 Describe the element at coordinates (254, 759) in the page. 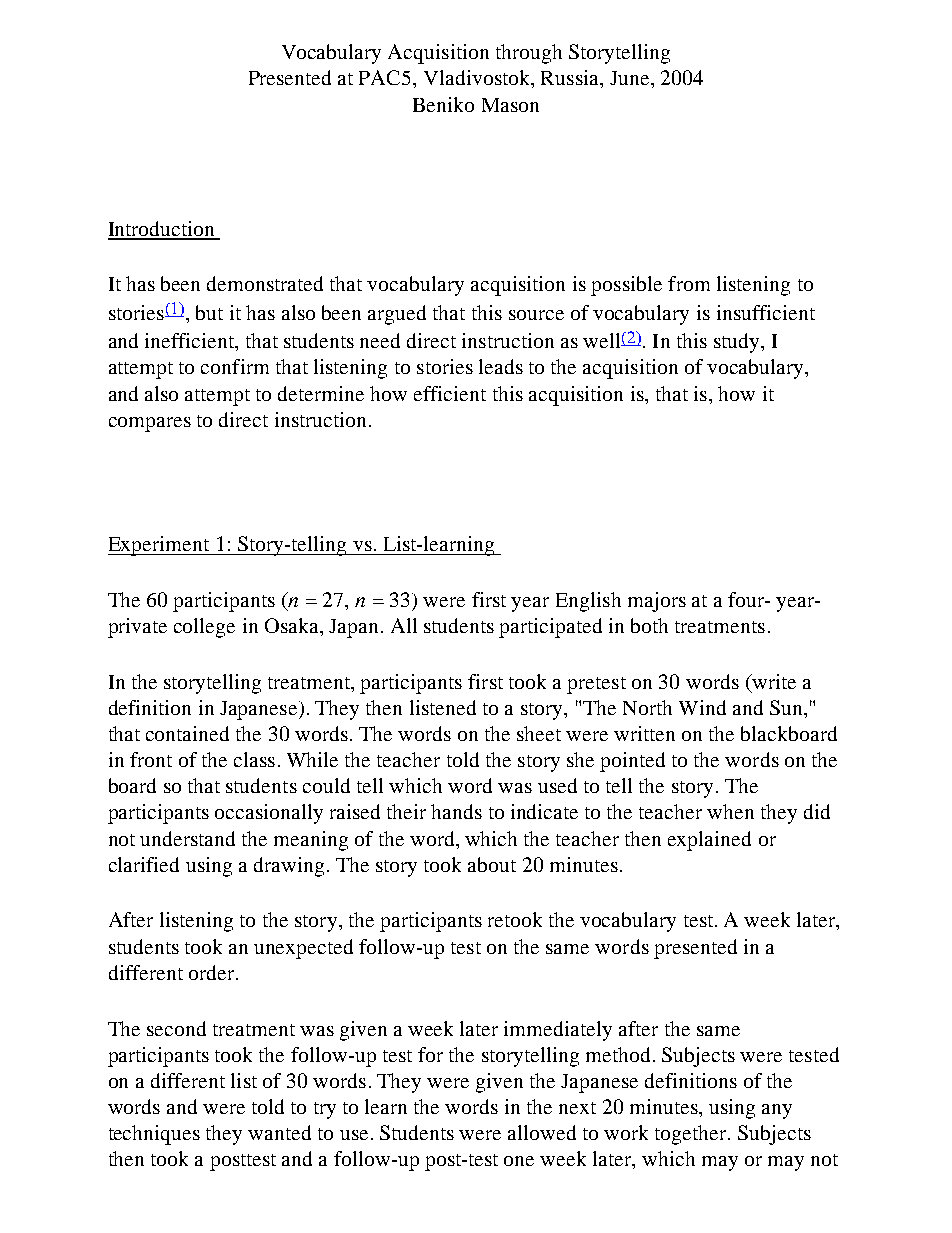

I see `class` at that location.
